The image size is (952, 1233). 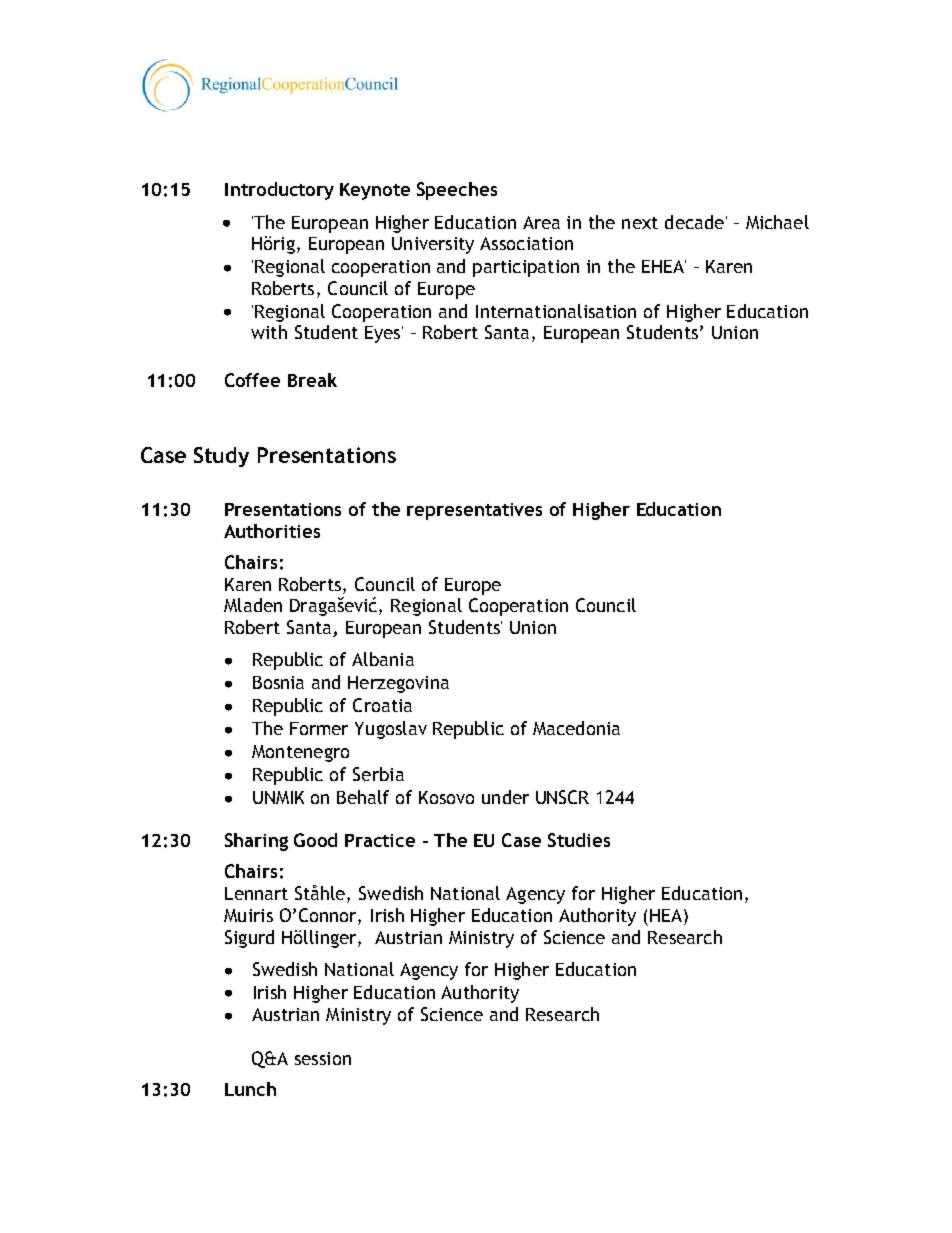 What do you see at coordinates (398, 684) in the document?
I see `Herzegovina` at bounding box center [398, 684].
